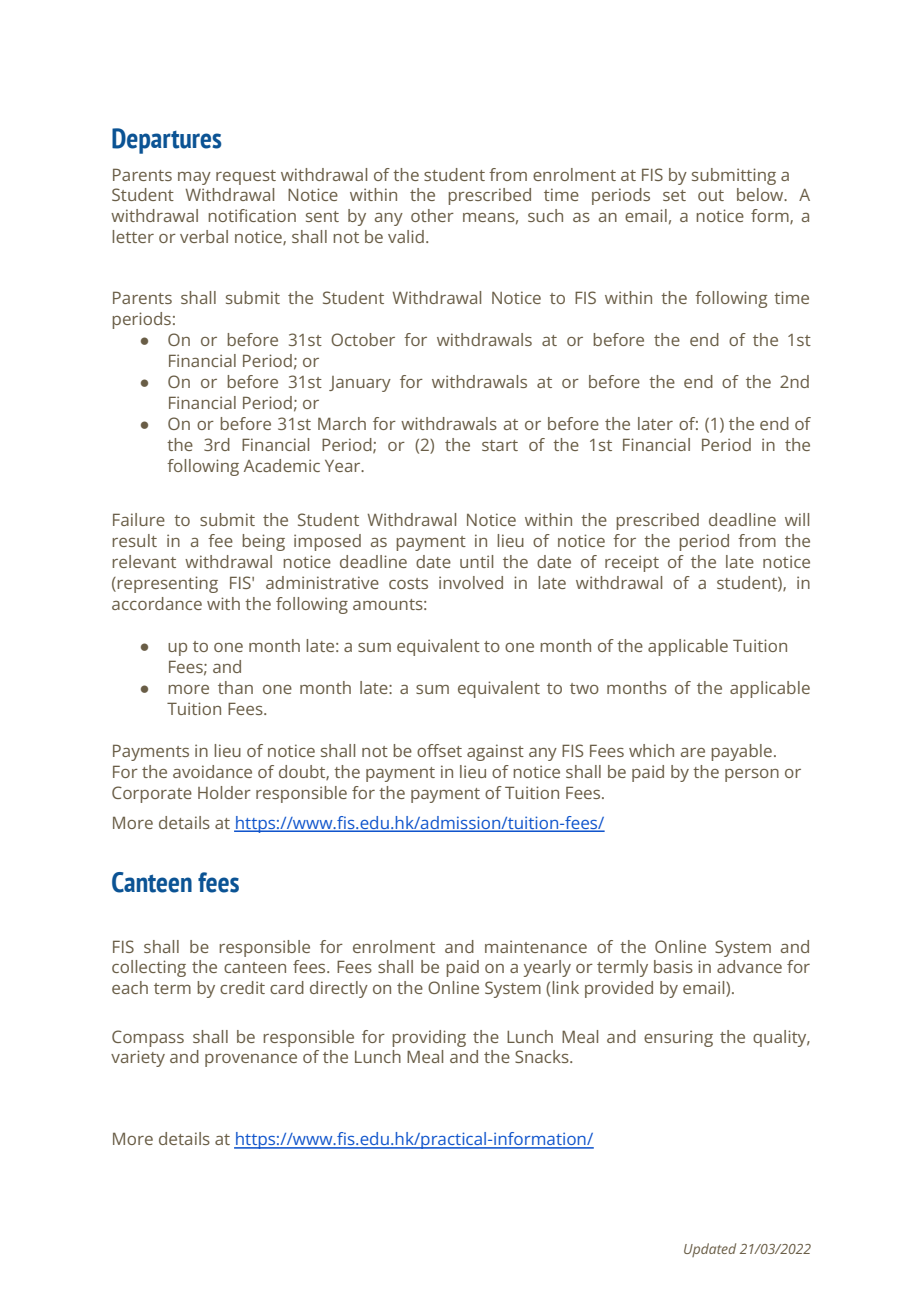  What do you see at coordinates (471, 582) in the screenshot?
I see `involved` at bounding box center [471, 582].
